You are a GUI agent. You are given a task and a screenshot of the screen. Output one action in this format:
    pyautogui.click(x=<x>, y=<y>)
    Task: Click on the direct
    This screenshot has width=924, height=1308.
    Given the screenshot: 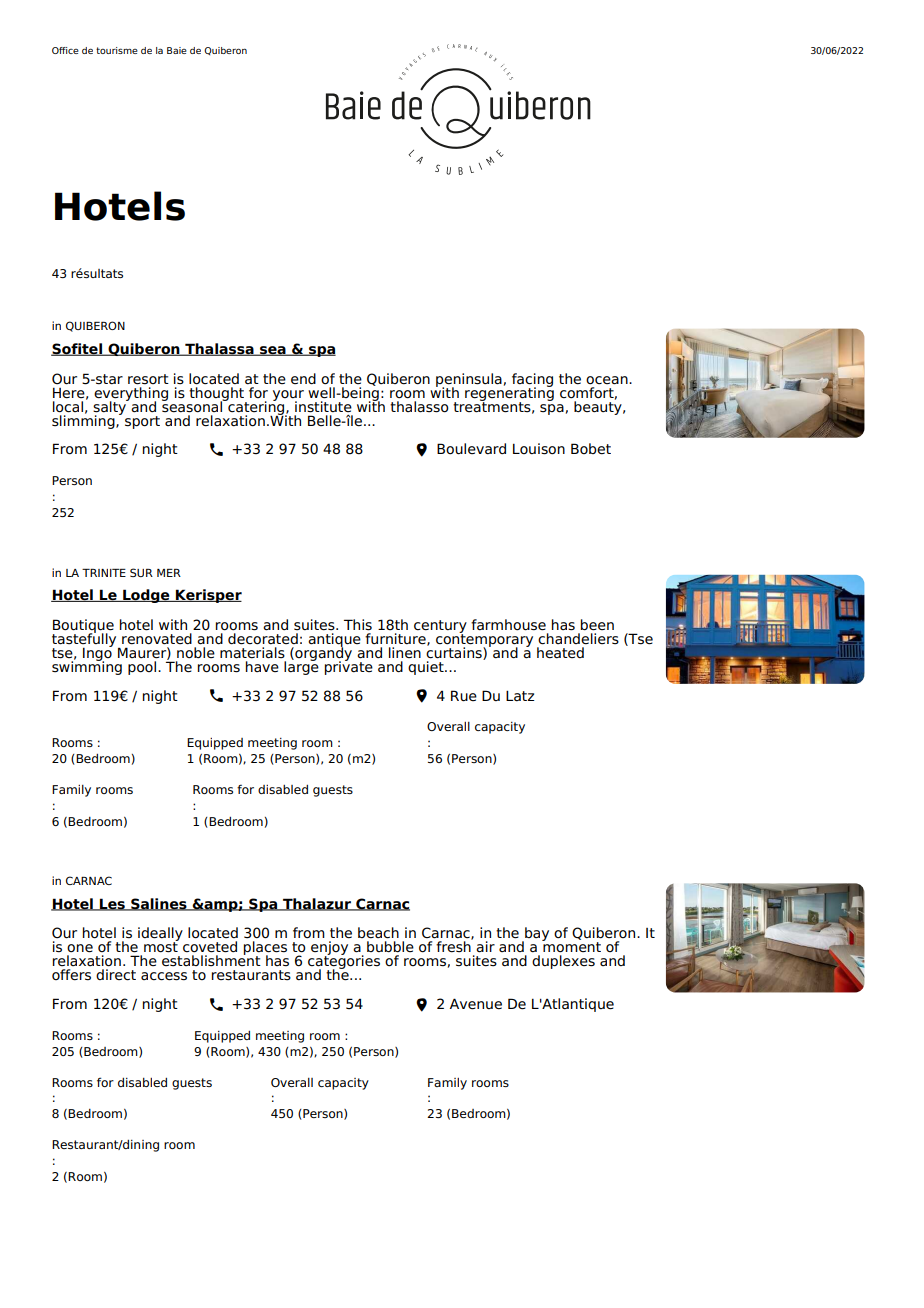 What is the action you would take?
    pyautogui.click(x=116, y=975)
